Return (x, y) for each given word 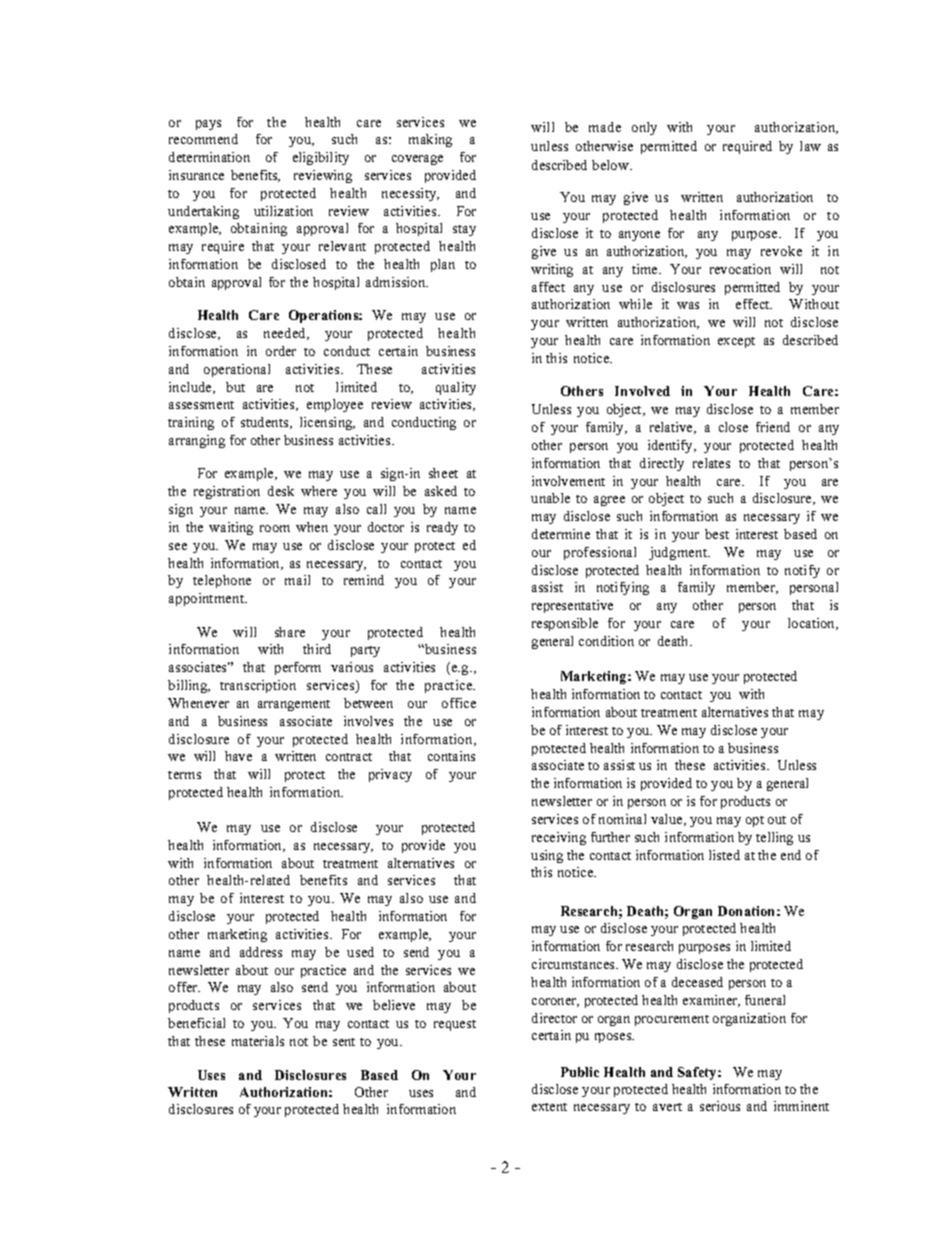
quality (456, 388)
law (810, 146)
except (736, 342)
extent (549, 1107)
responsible (565, 624)
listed (724, 855)
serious (720, 1106)
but (235, 387)
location (813, 624)
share (290, 632)
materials (258, 1041)
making (430, 140)
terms (184, 775)
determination (209, 157)
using (547, 856)
